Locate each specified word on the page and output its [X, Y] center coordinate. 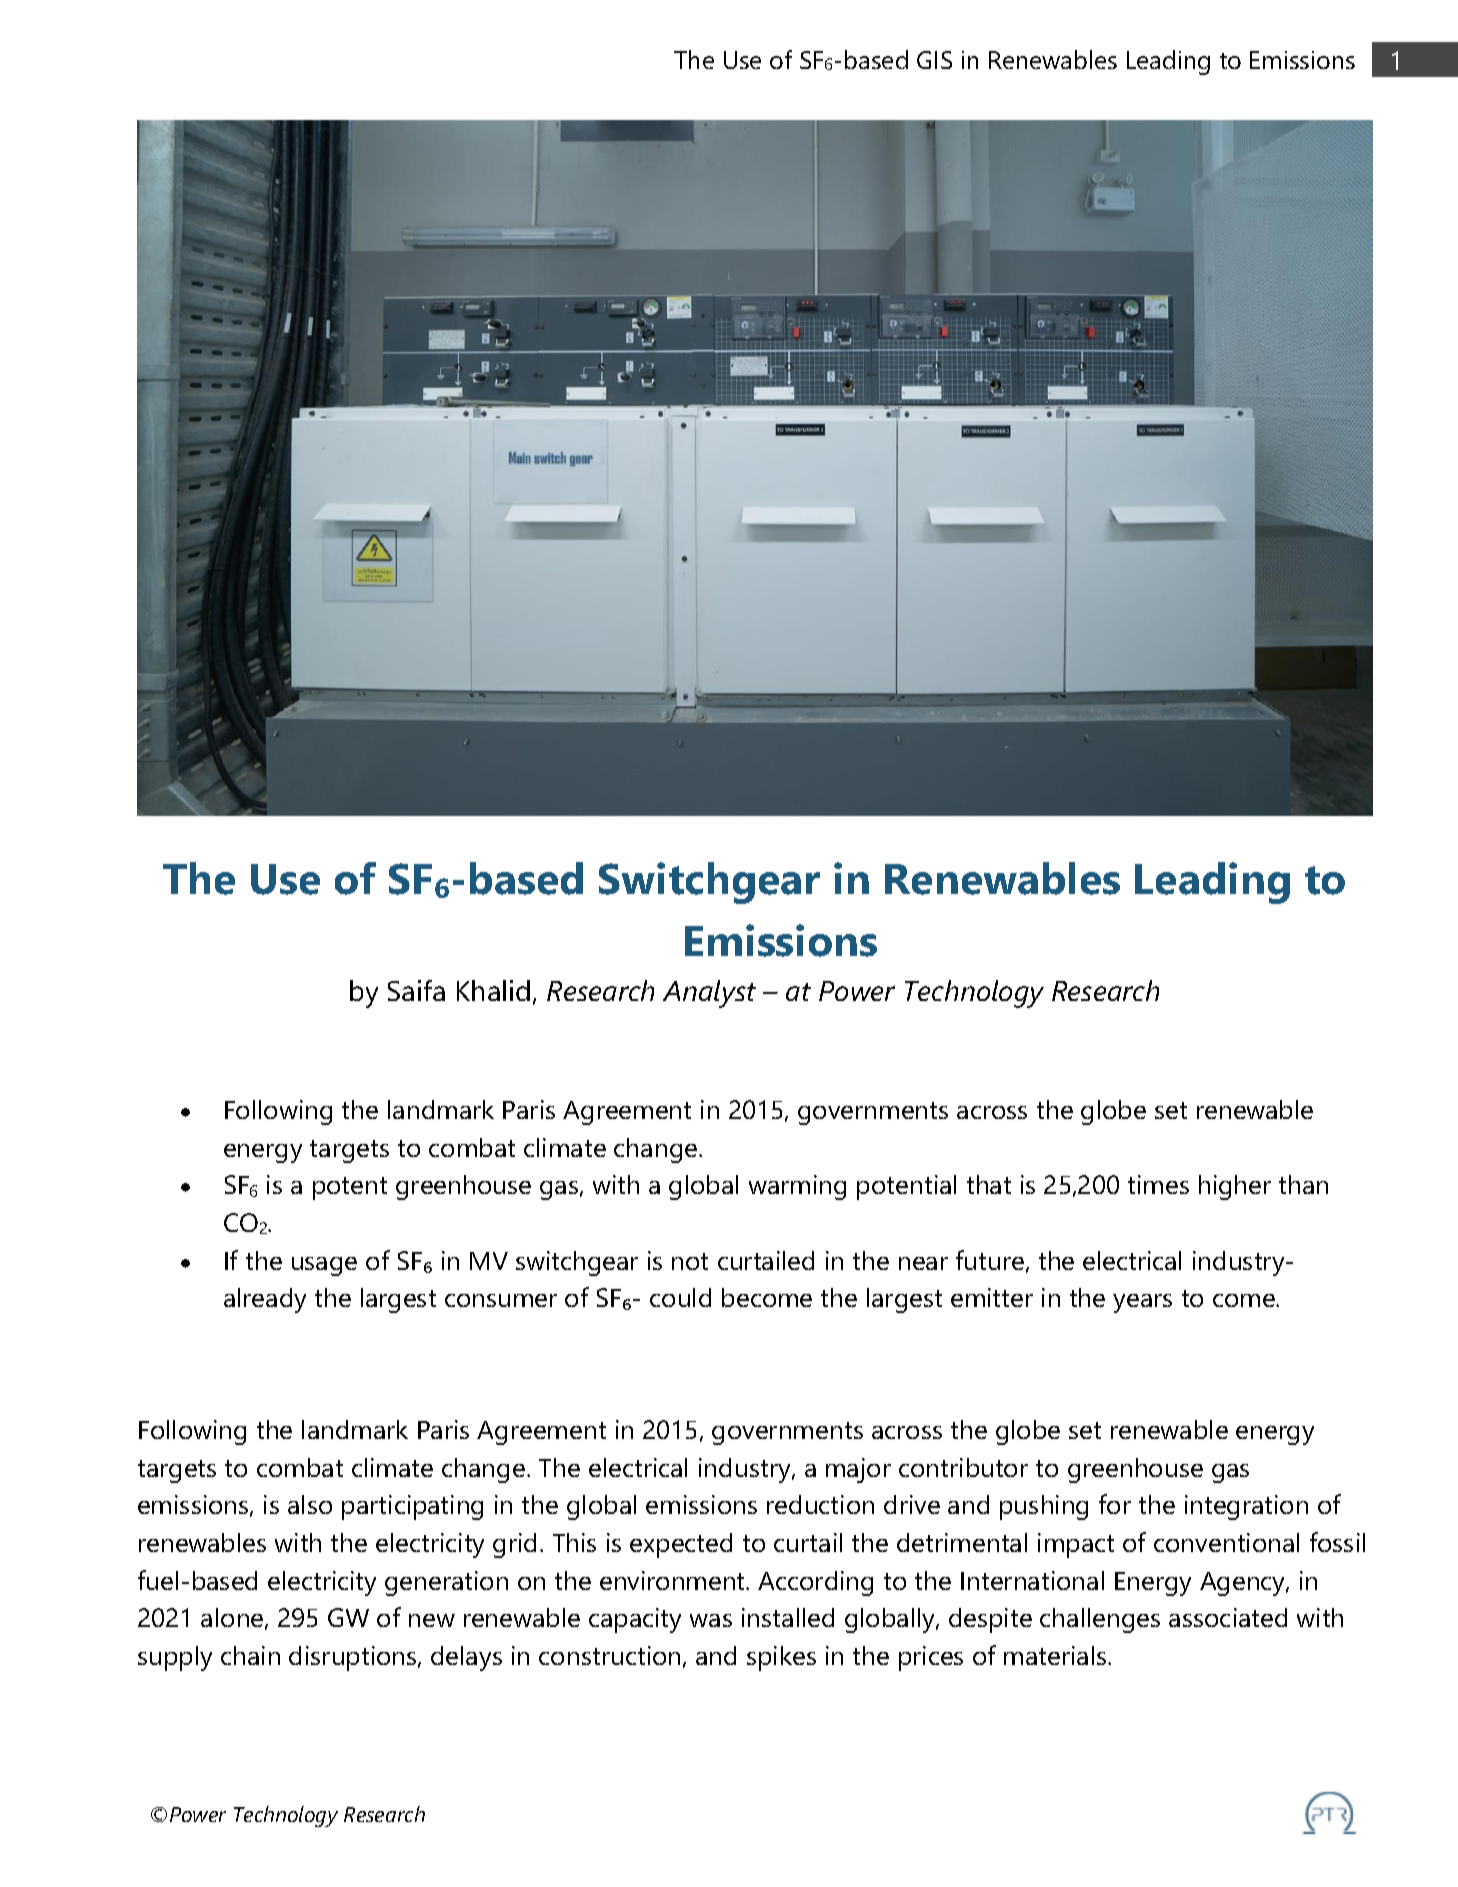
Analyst [709, 994]
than [1303, 1184]
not [690, 1261]
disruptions [354, 1658]
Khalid [493, 990]
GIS [934, 60]
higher [1235, 1187]
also [310, 1504]
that [989, 1184]
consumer [501, 1300]
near [923, 1263]
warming [797, 1187]
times [1158, 1184]
